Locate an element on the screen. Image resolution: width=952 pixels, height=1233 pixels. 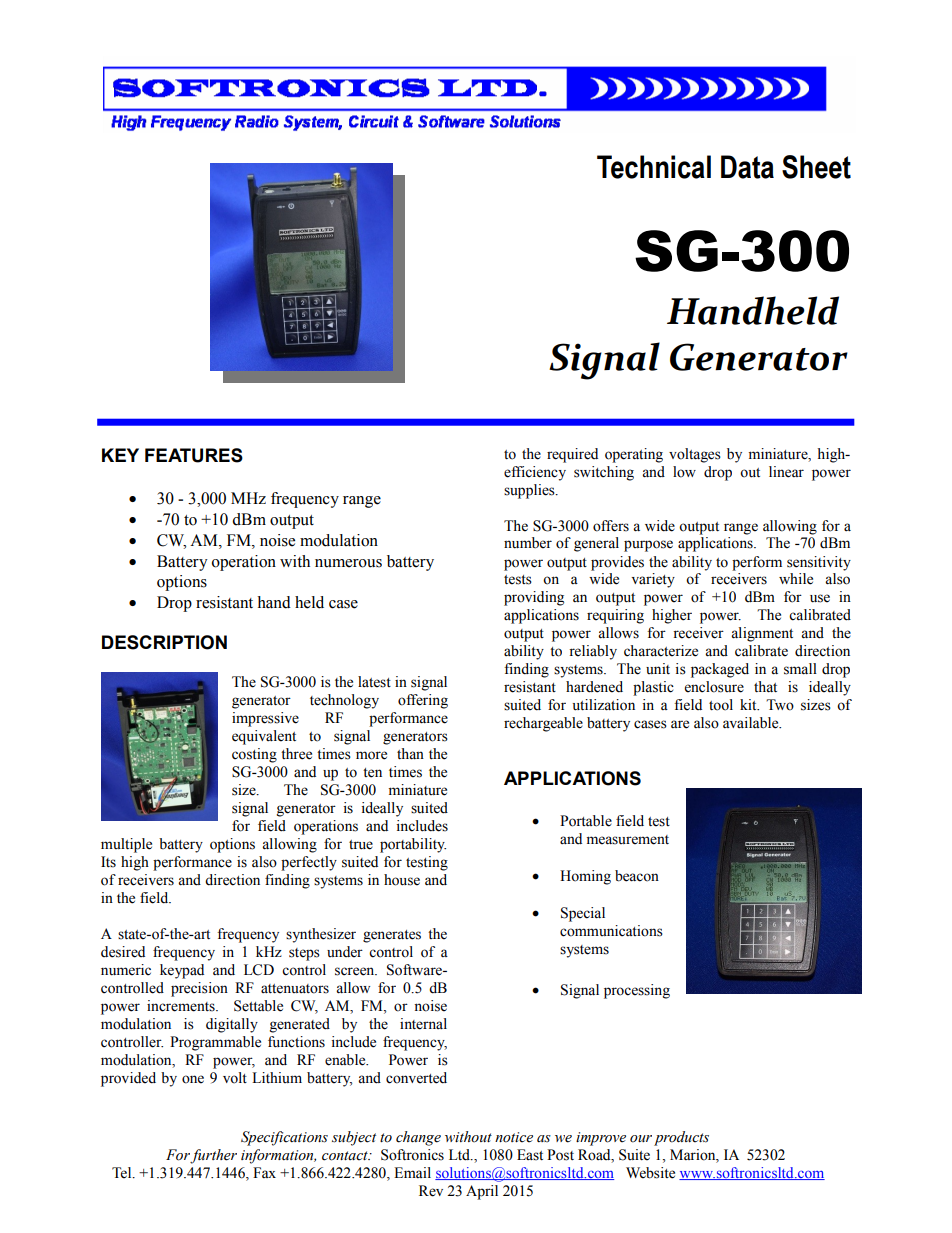
generates is located at coordinates (392, 936).
